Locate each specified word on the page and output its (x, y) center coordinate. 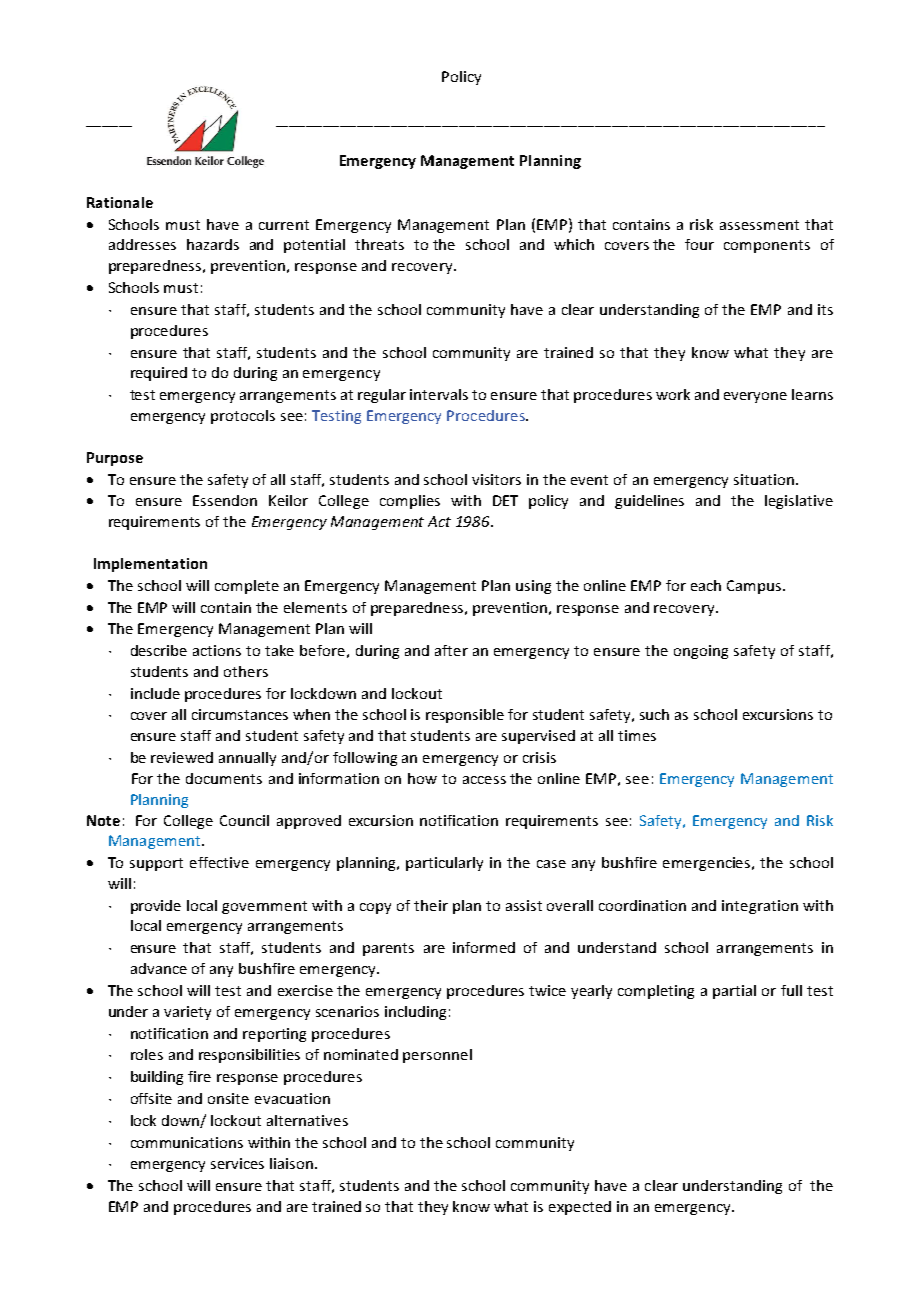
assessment (759, 225)
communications (187, 1142)
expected (580, 1208)
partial (734, 992)
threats (379, 244)
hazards (213, 244)
